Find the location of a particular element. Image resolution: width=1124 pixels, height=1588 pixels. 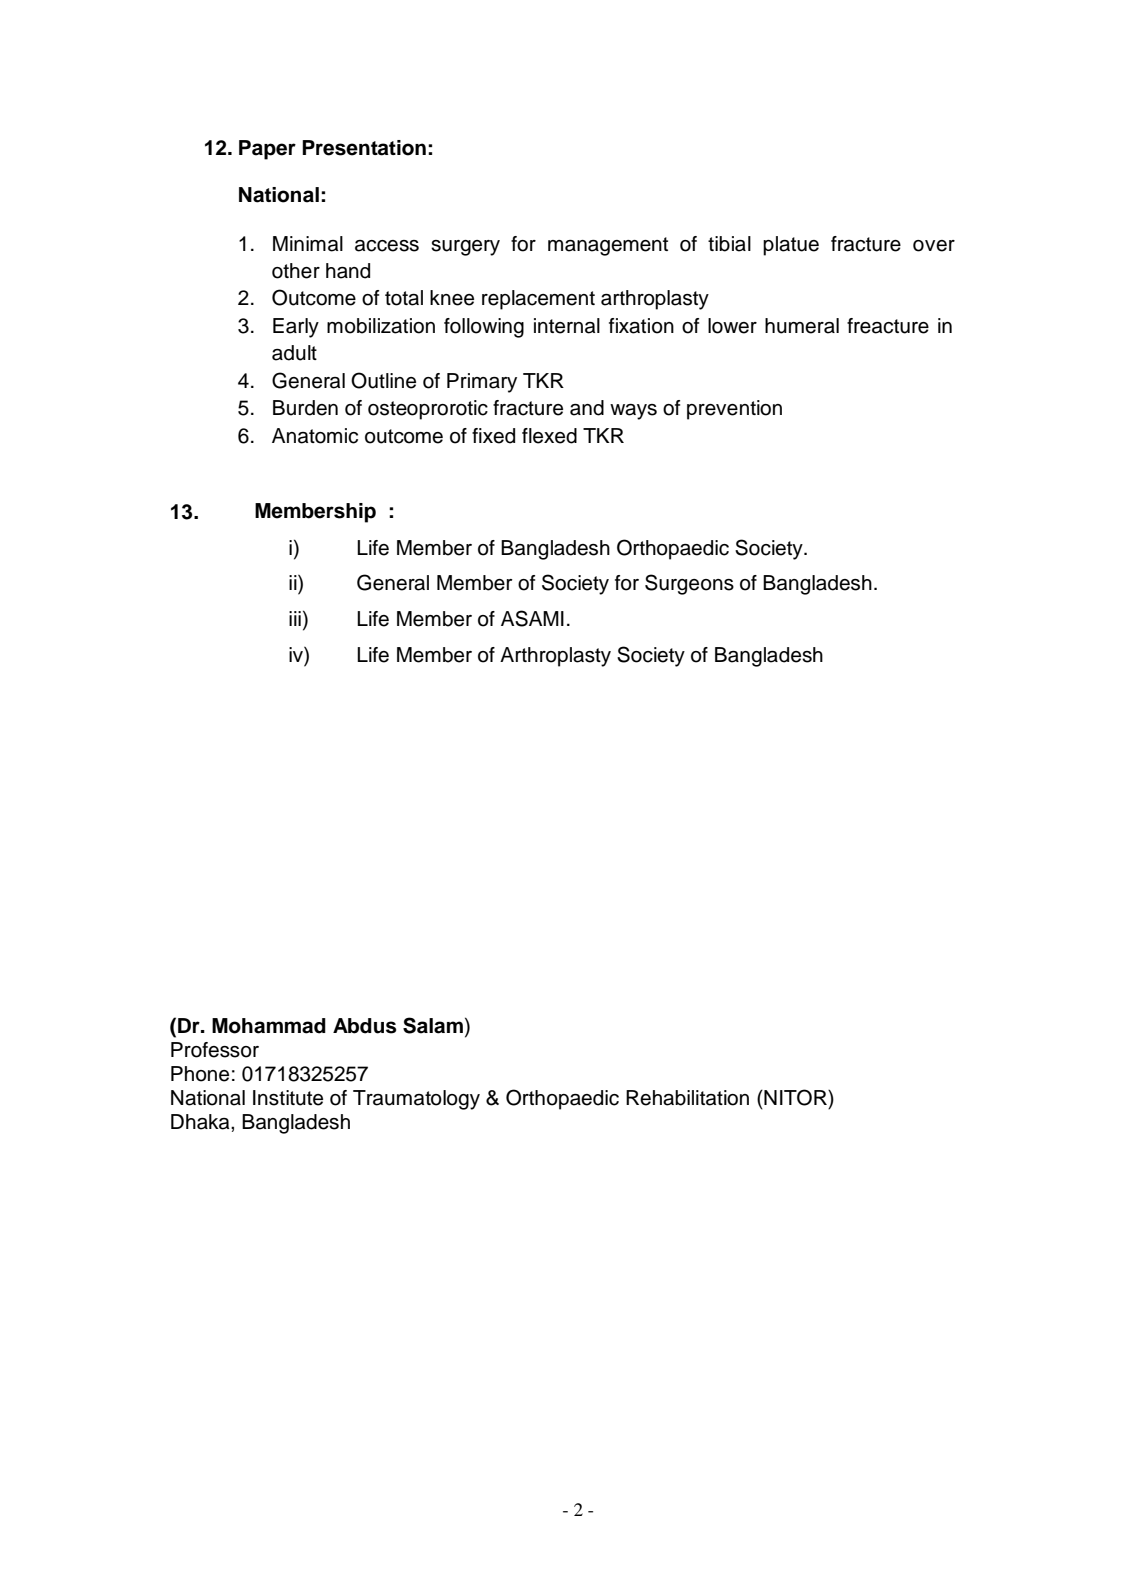

Paper is located at coordinates (267, 150).
